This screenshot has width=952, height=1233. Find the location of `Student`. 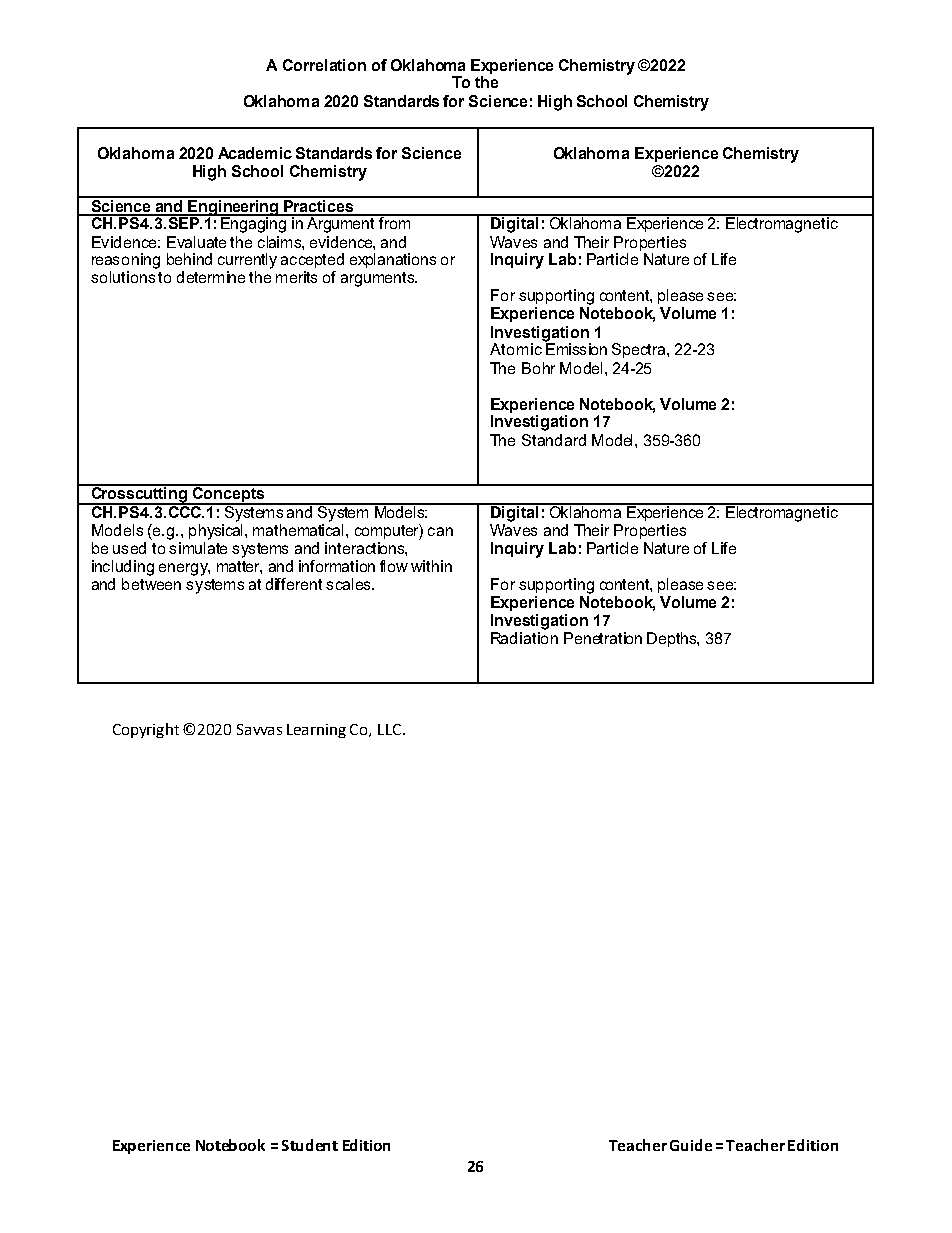

Student is located at coordinates (310, 1145).
